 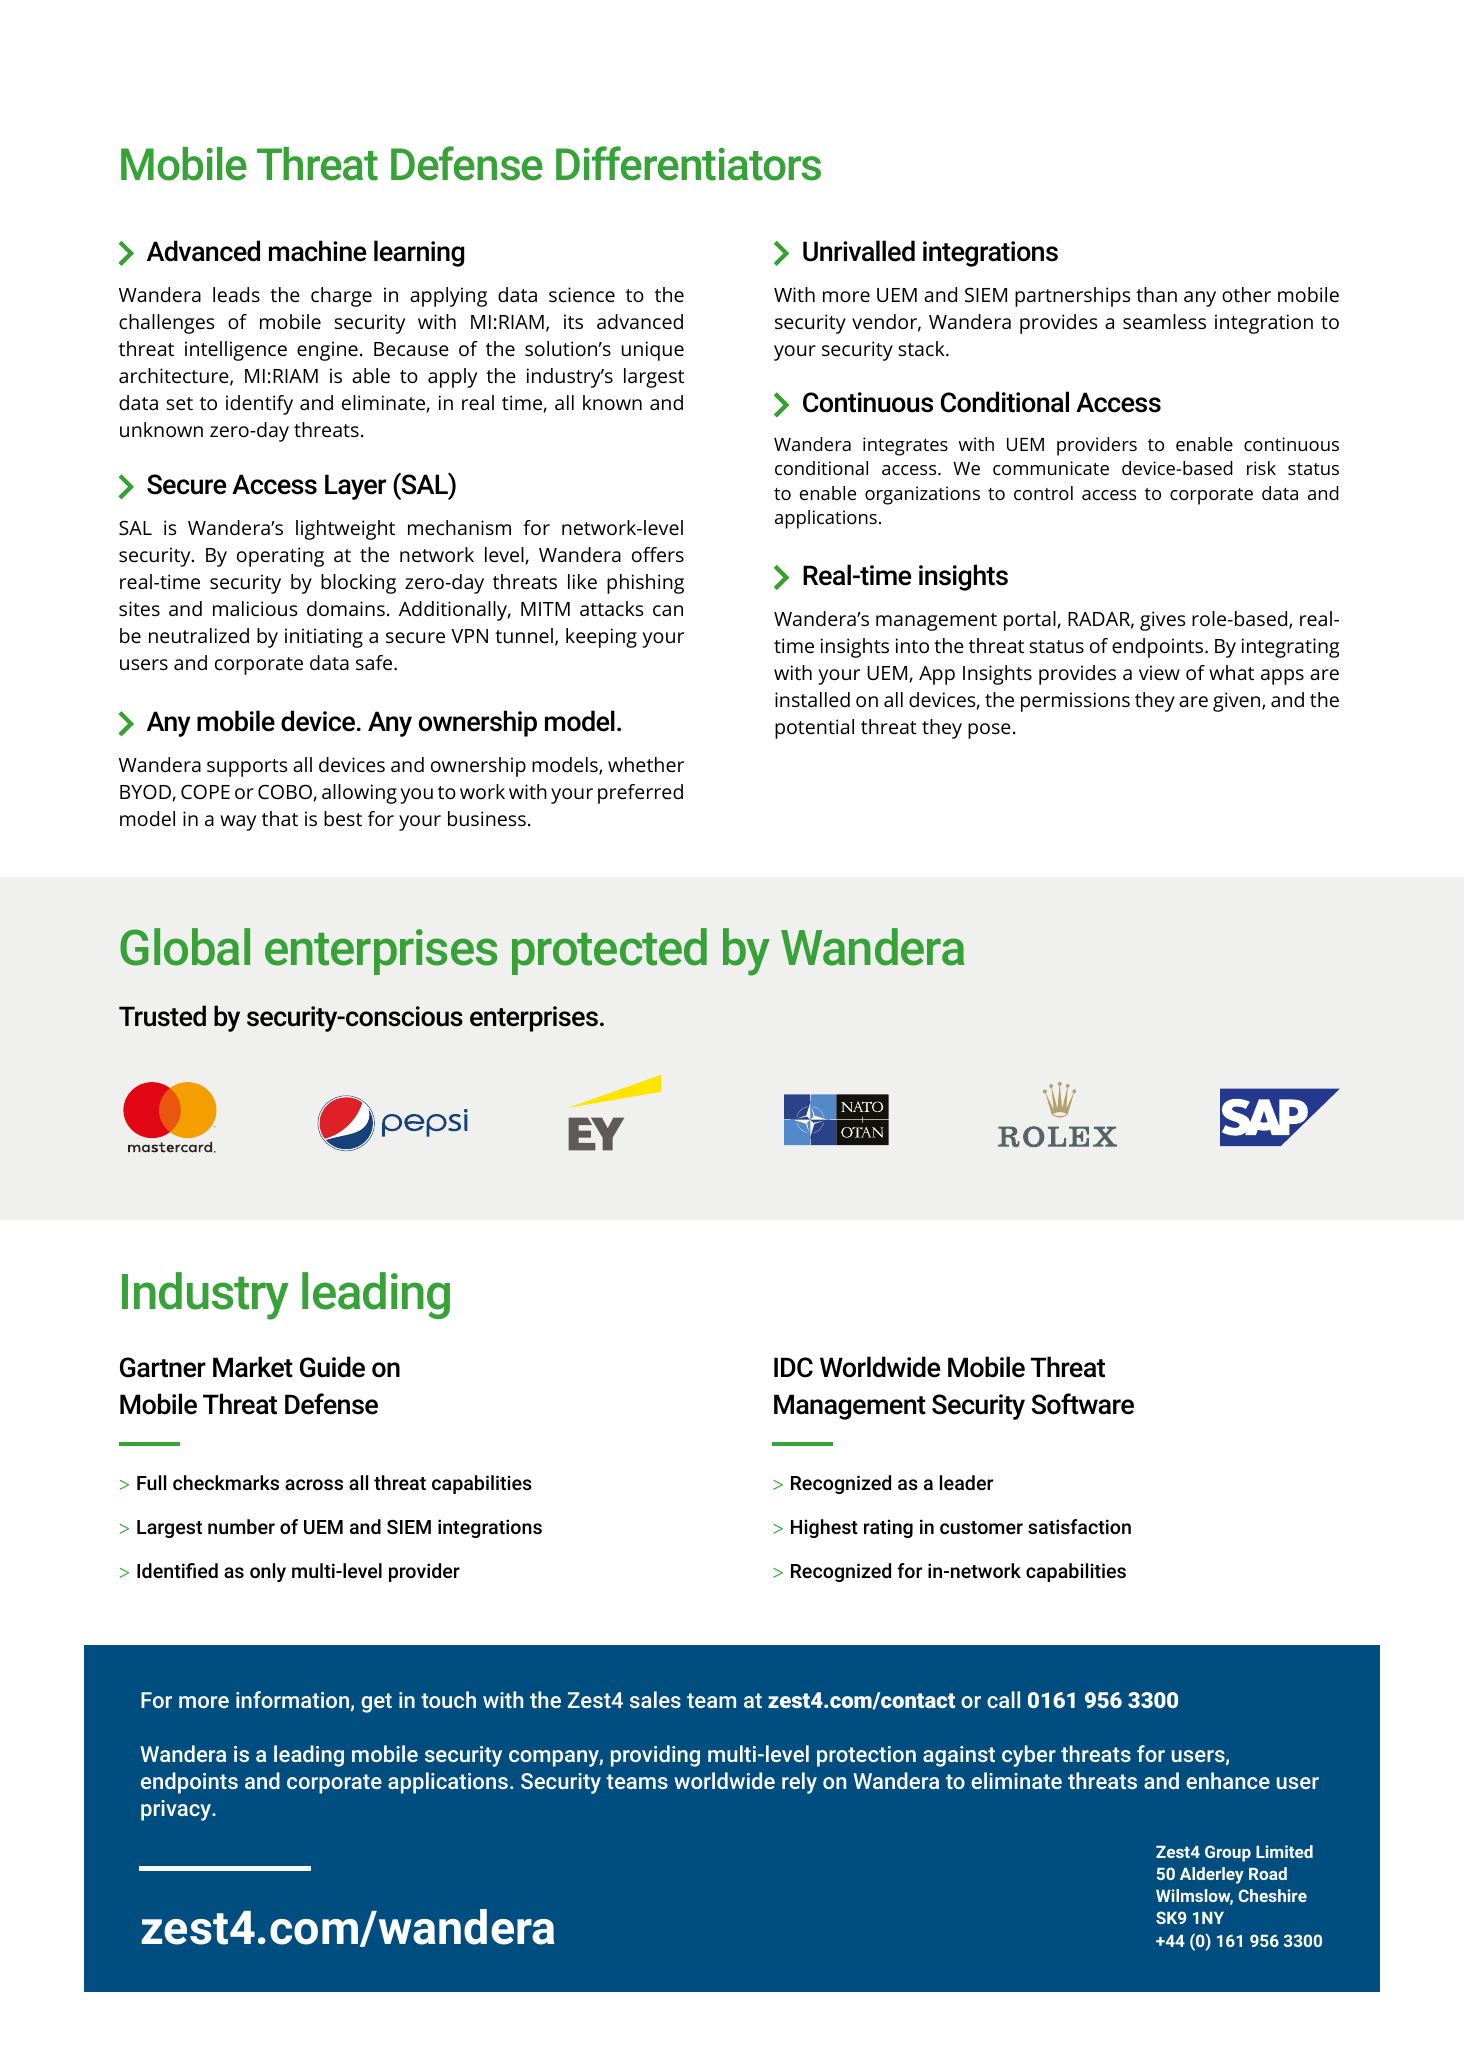 I want to click on gives, so click(x=1162, y=621).
